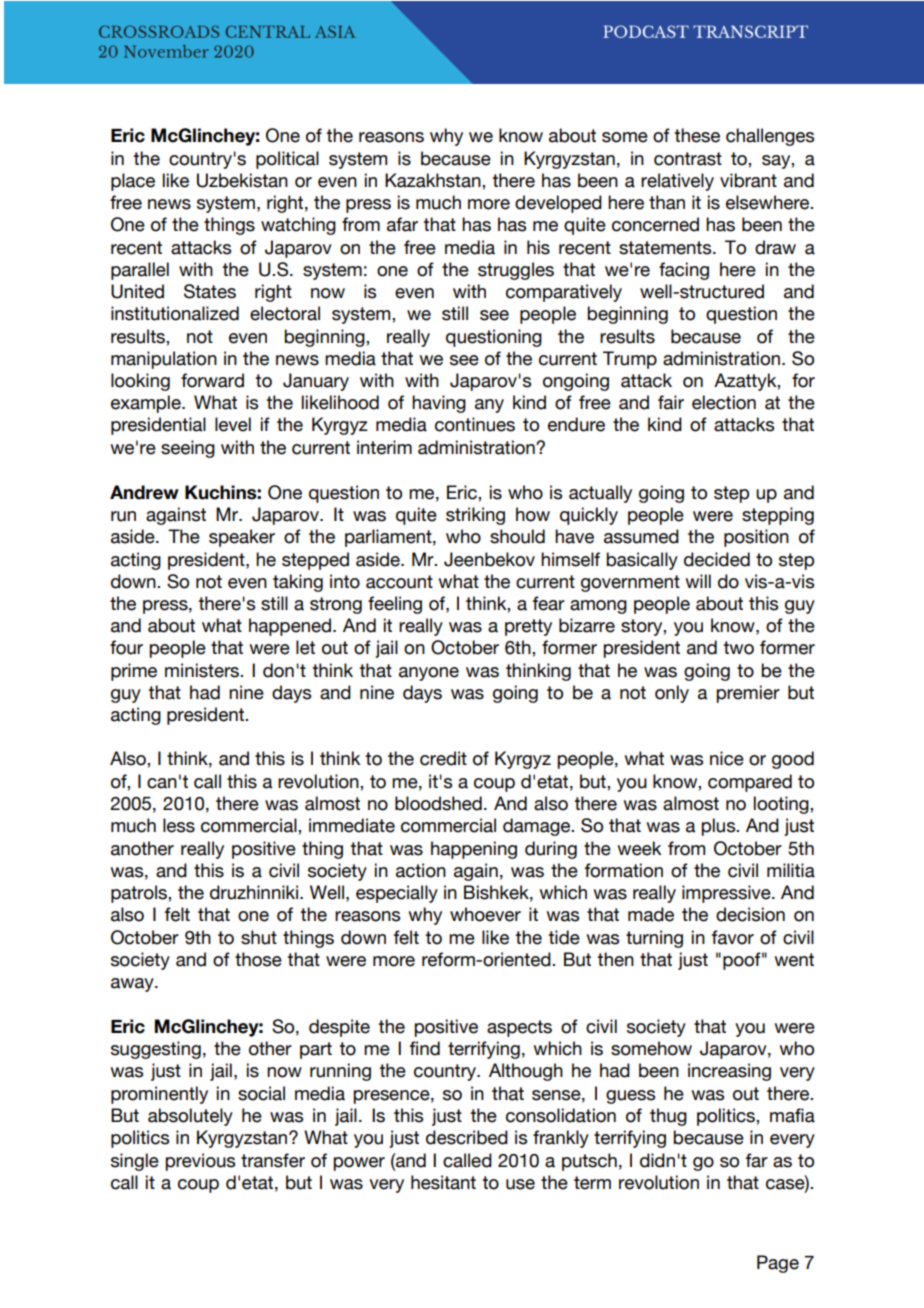 The height and width of the document is (1308, 924). Describe the element at coordinates (429, 674) in the document. I see `anyone` at that location.
